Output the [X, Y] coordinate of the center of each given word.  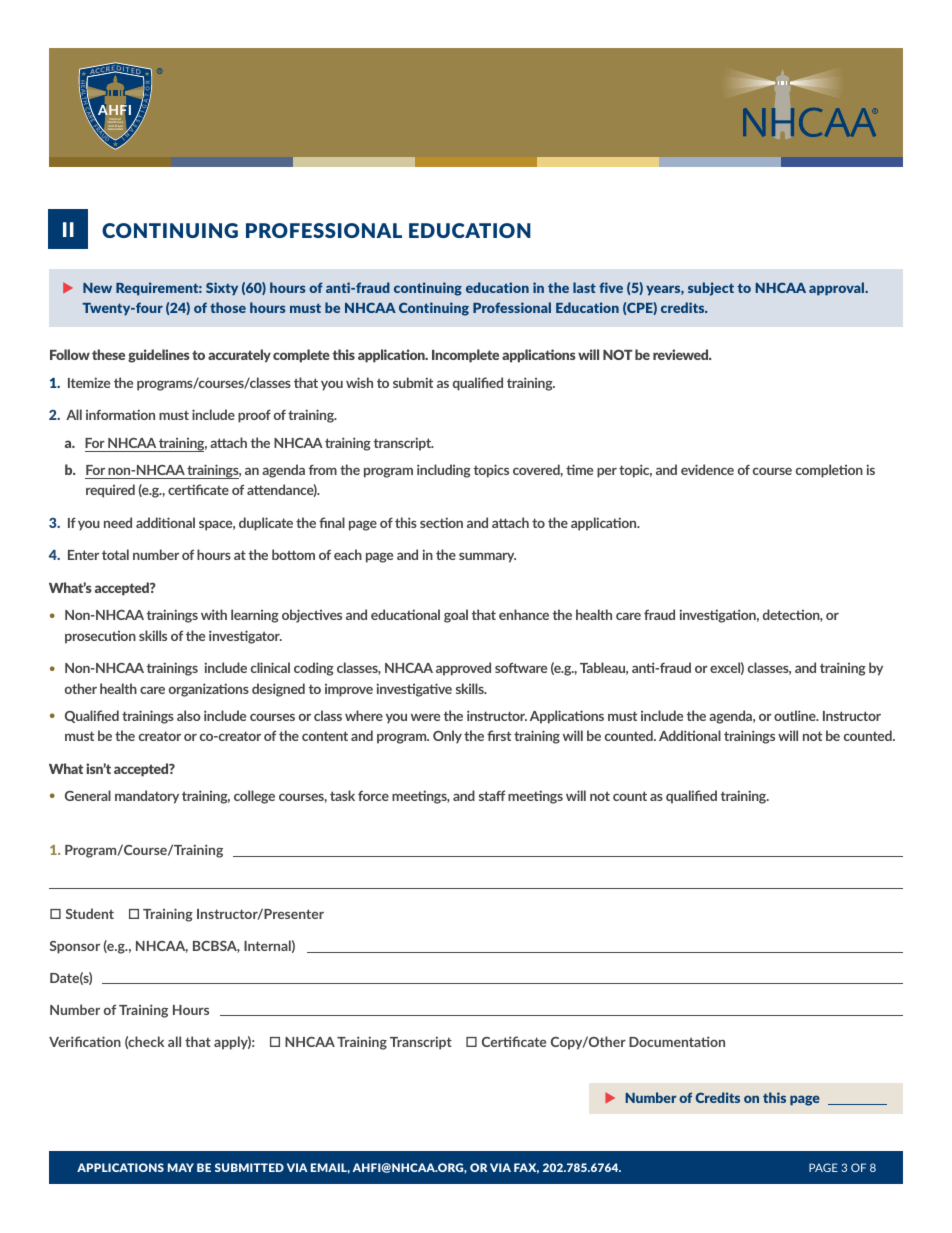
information [120, 414]
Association [114, 129]
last [584, 287]
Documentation [677, 1041]
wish [359, 382]
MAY [181, 1167]
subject [711, 289]
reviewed [682, 354]
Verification [85, 1041]
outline [796, 715]
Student [90, 913]
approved [463, 669]
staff [492, 795]
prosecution [100, 637]
